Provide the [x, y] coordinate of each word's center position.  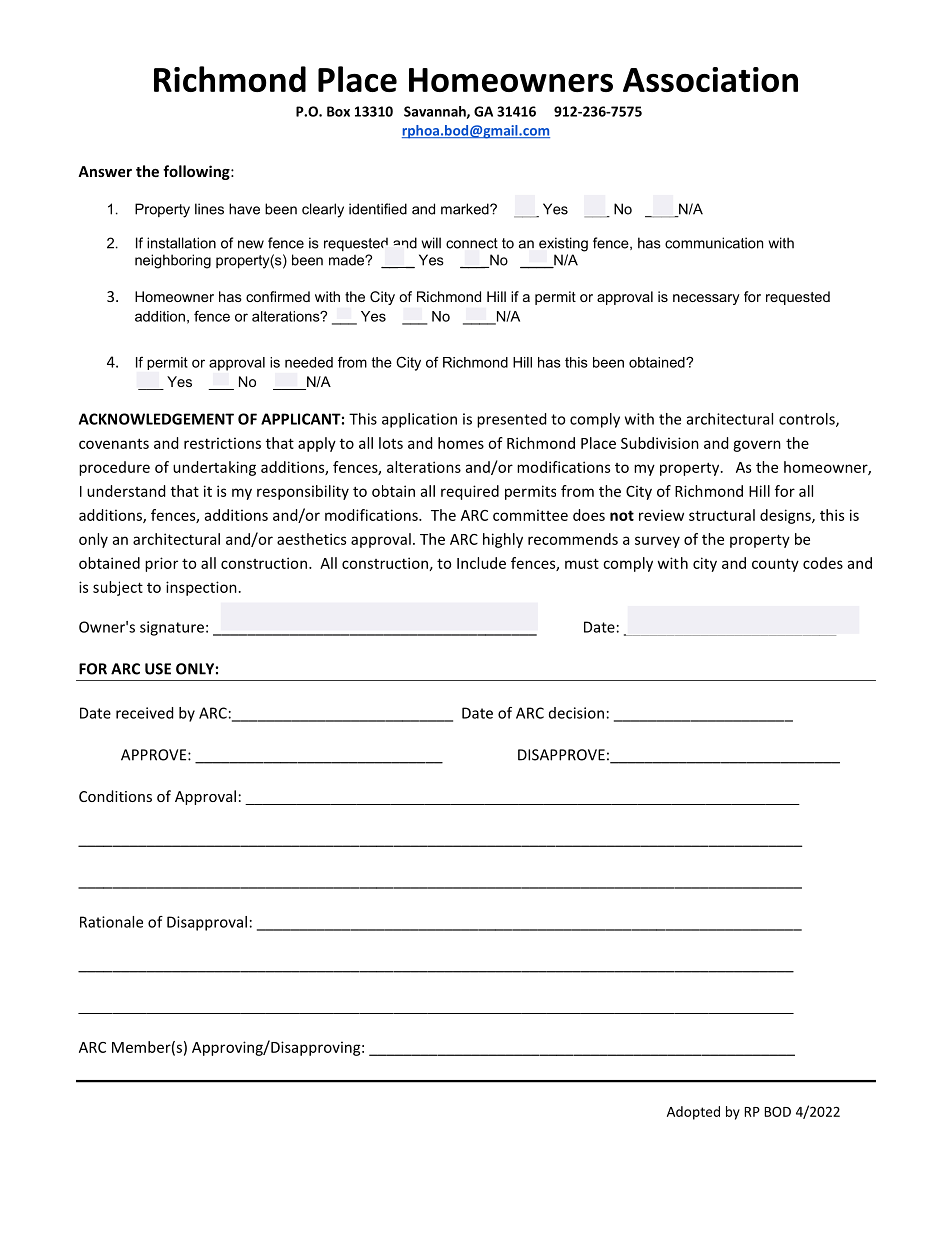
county [775, 565]
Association [710, 79]
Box [338, 111]
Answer [105, 171]
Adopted [693, 1113]
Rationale [111, 922]
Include [481, 563]
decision [576, 713]
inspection [201, 588]
